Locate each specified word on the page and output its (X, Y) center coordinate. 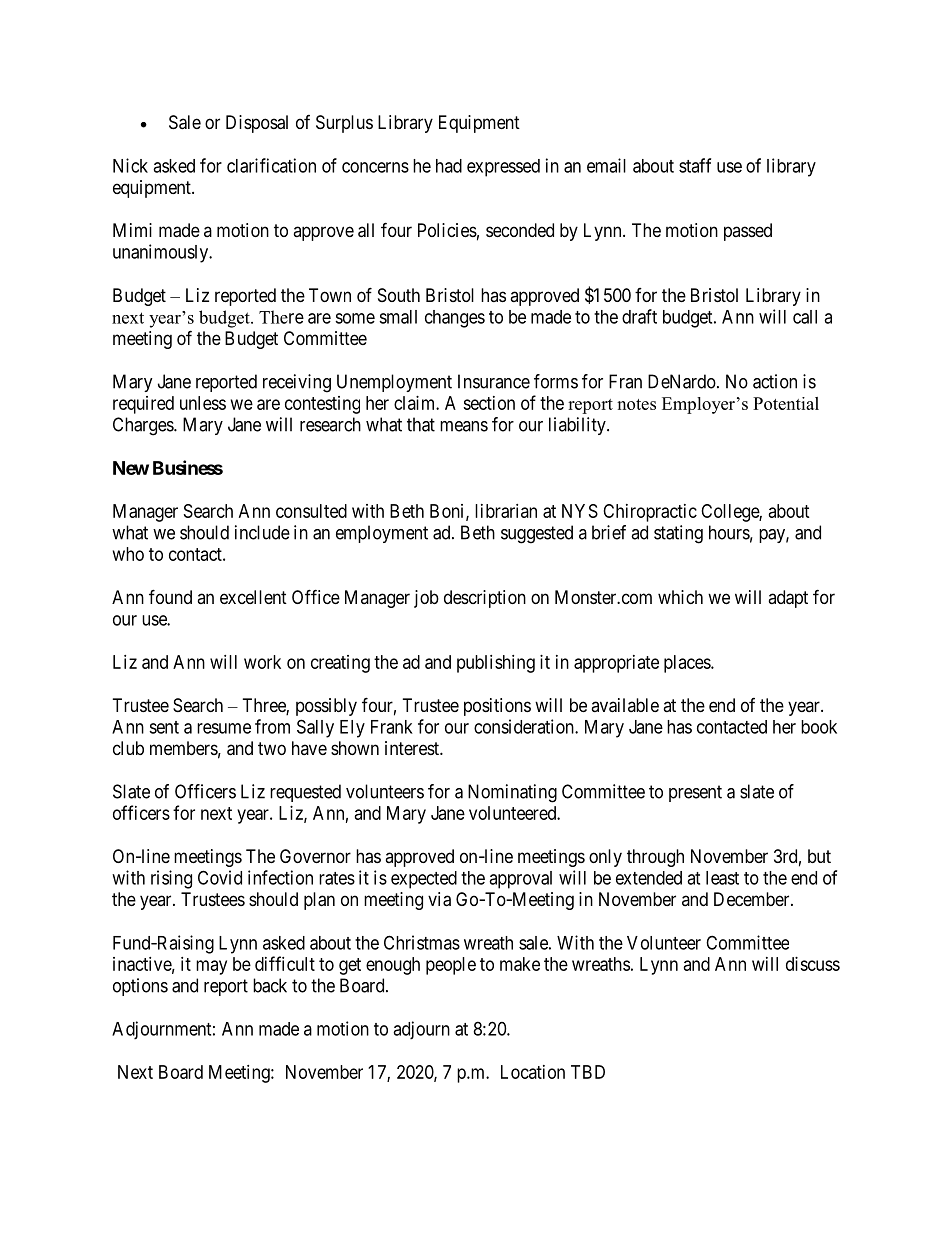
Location (533, 1072)
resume (224, 728)
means (464, 426)
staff (695, 165)
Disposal (257, 124)
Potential (786, 403)
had (449, 166)
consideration (525, 726)
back (270, 985)
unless (203, 403)
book (819, 727)
